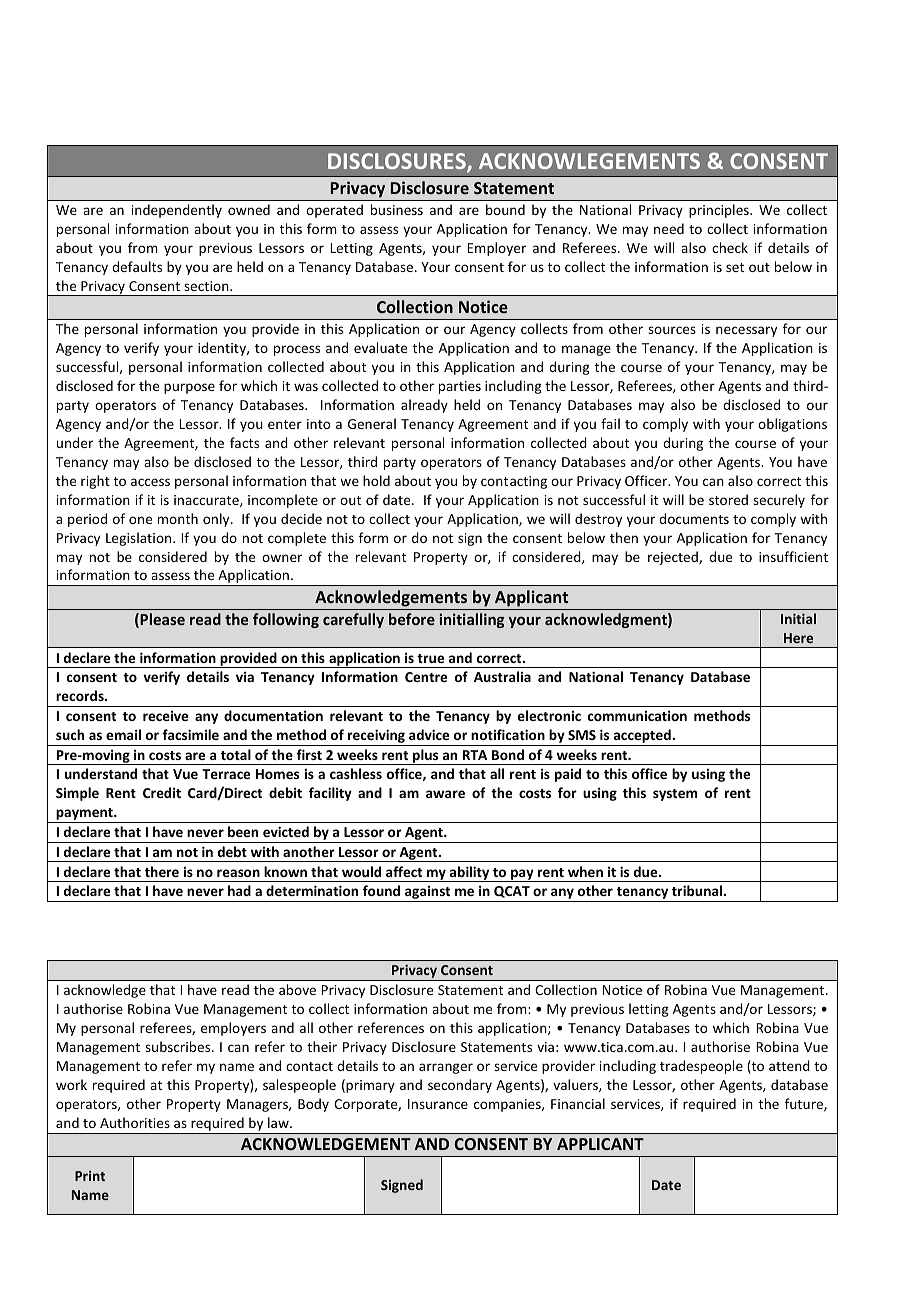  What do you see at coordinates (698, 890) in the screenshot?
I see `tribunal` at bounding box center [698, 890].
